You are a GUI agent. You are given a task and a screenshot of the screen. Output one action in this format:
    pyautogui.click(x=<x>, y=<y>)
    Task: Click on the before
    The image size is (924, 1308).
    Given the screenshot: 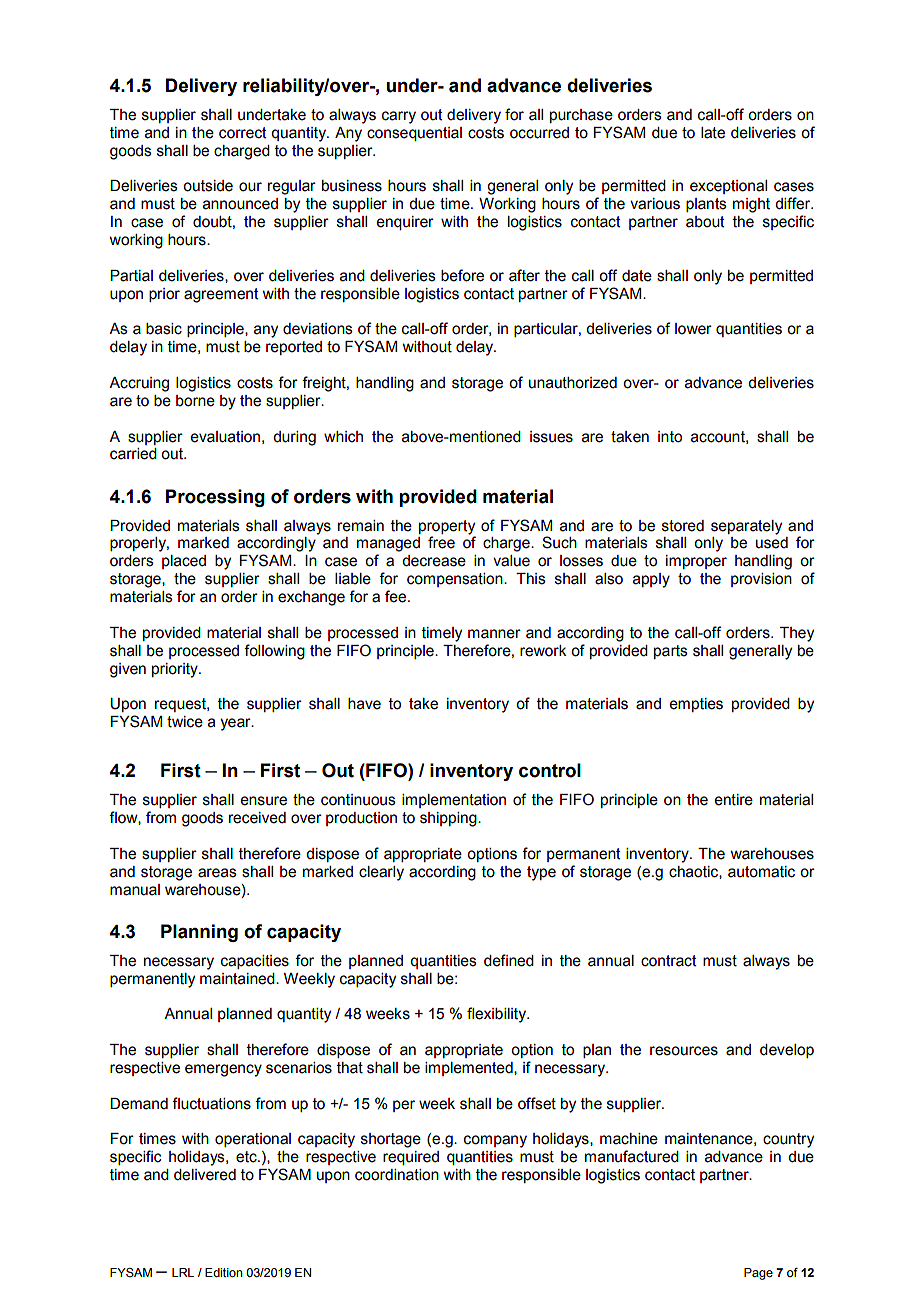 What is the action you would take?
    pyautogui.click(x=462, y=275)
